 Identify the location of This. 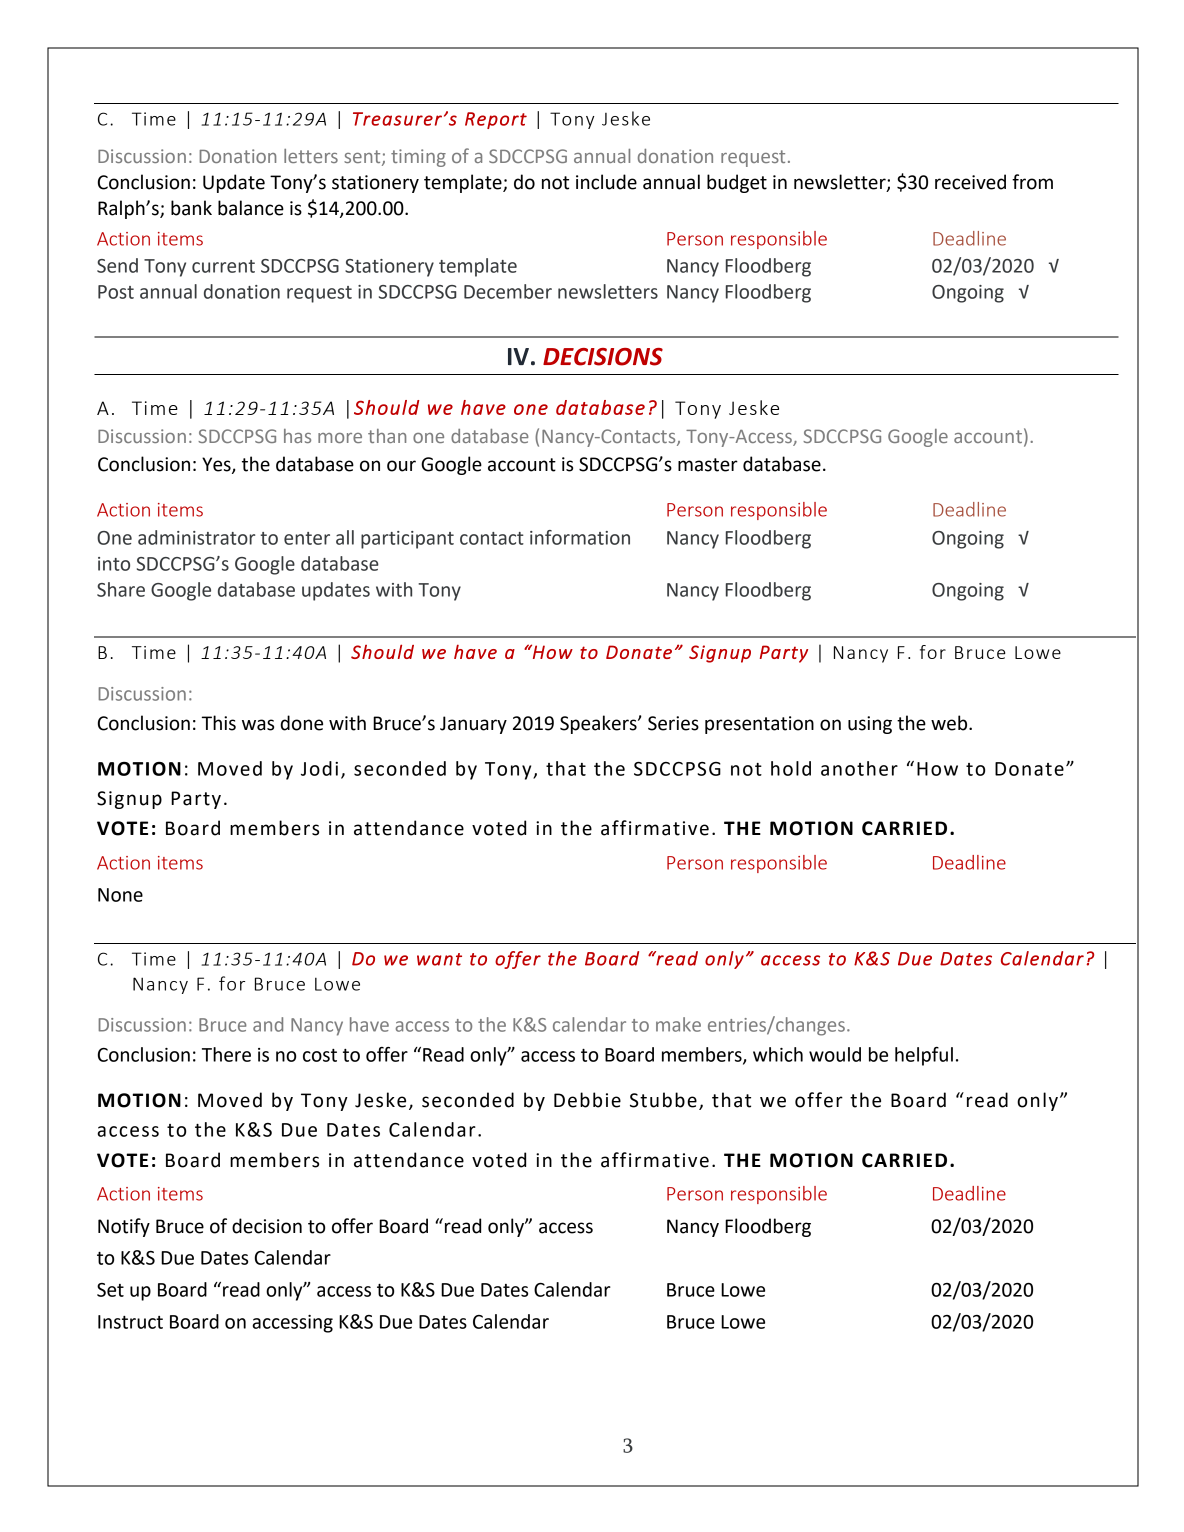
(219, 723).
